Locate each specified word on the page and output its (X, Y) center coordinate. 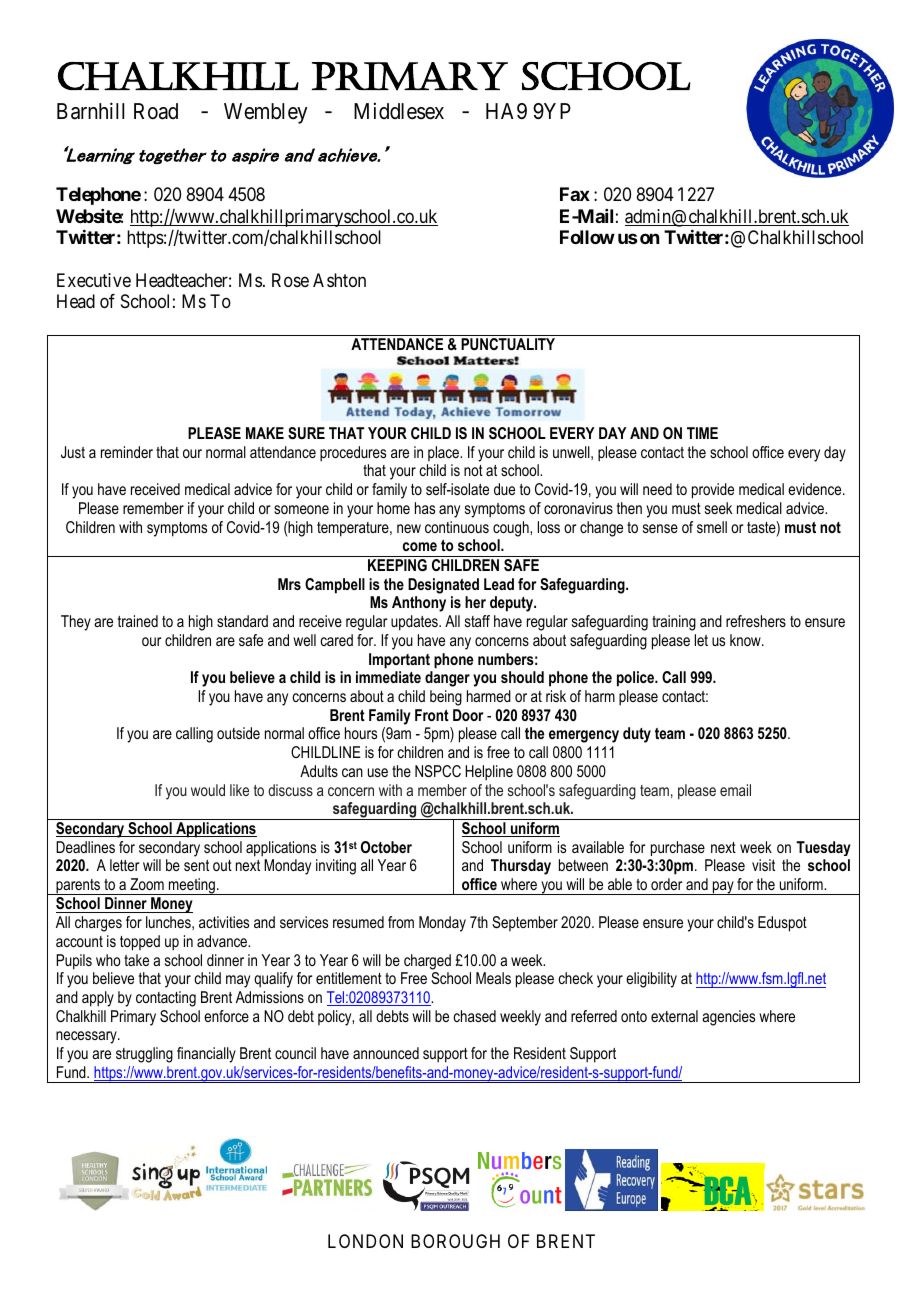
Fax (575, 194)
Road (156, 111)
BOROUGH (455, 1241)
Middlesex (399, 111)
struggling (144, 1055)
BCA (729, 1191)
